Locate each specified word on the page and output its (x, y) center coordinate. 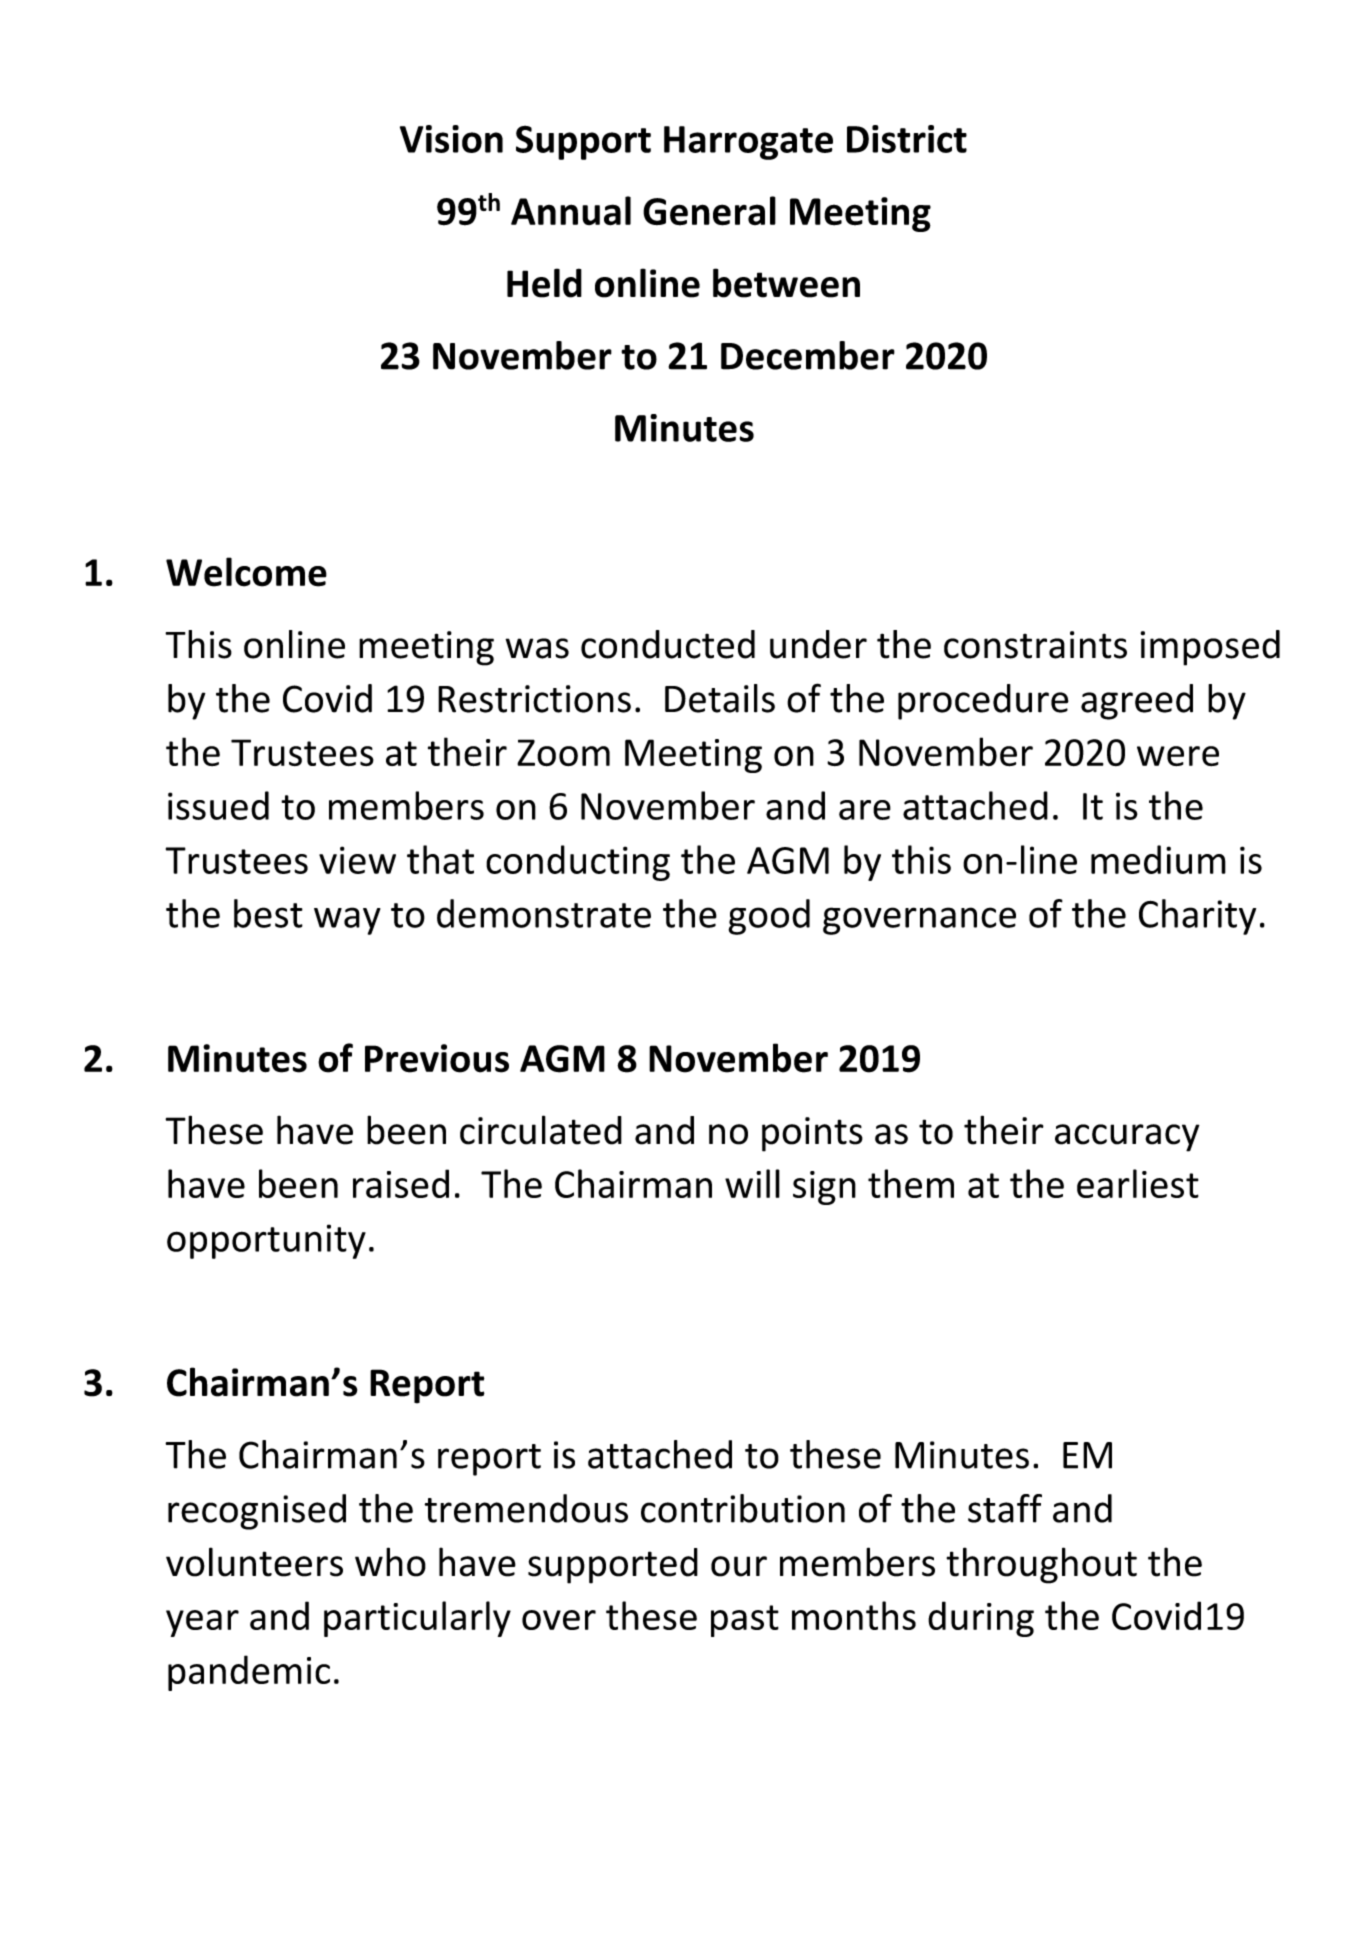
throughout (1041, 1565)
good (769, 917)
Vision (451, 139)
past (745, 1621)
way (347, 921)
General (709, 211)
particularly (417, 1619)
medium (1158, 859)
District (907, 139)
